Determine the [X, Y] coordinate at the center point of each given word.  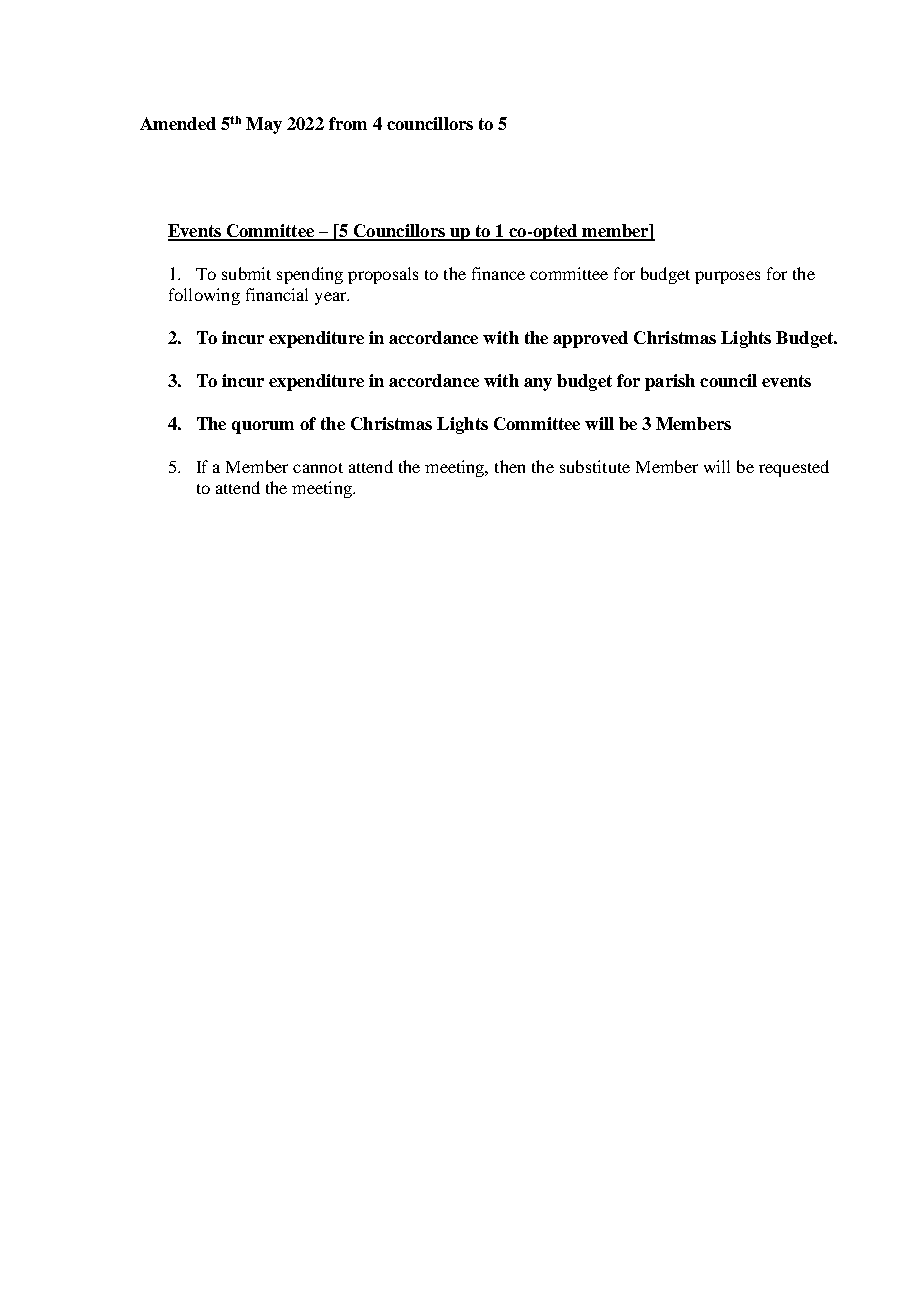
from [348, 123]
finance [498, 273]
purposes [727, 277]
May [264, 125]
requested [794, 468]
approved [590, 339]
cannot [318, 468]
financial [277, 294]
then [510, 466]
